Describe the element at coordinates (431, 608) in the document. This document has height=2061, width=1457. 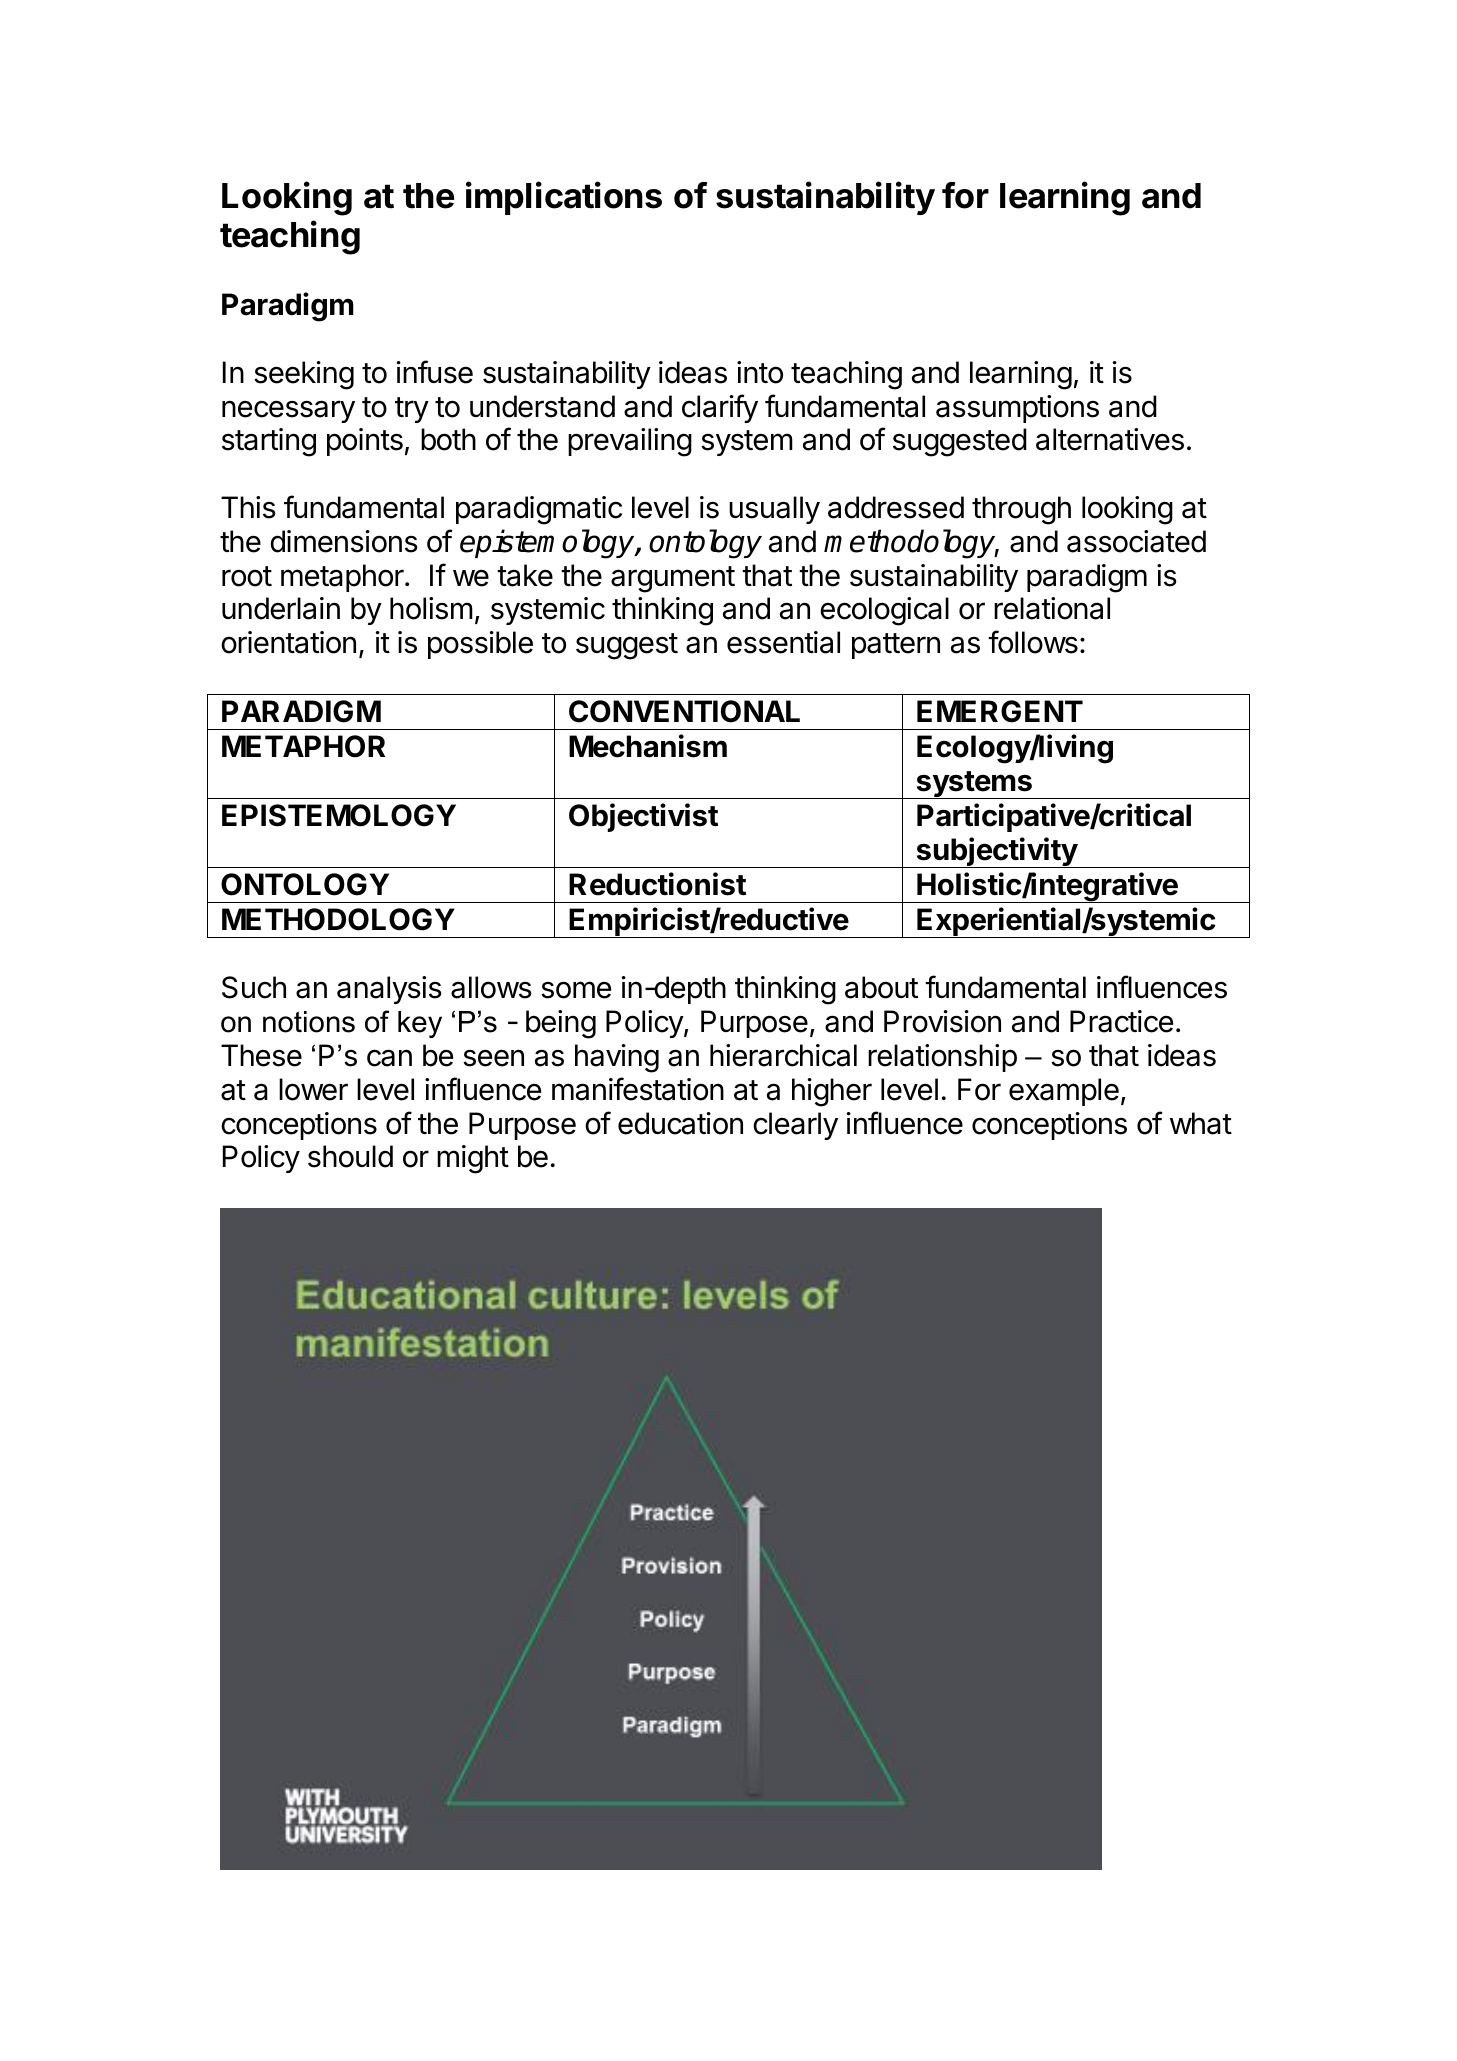
I see `holism` at that location.
